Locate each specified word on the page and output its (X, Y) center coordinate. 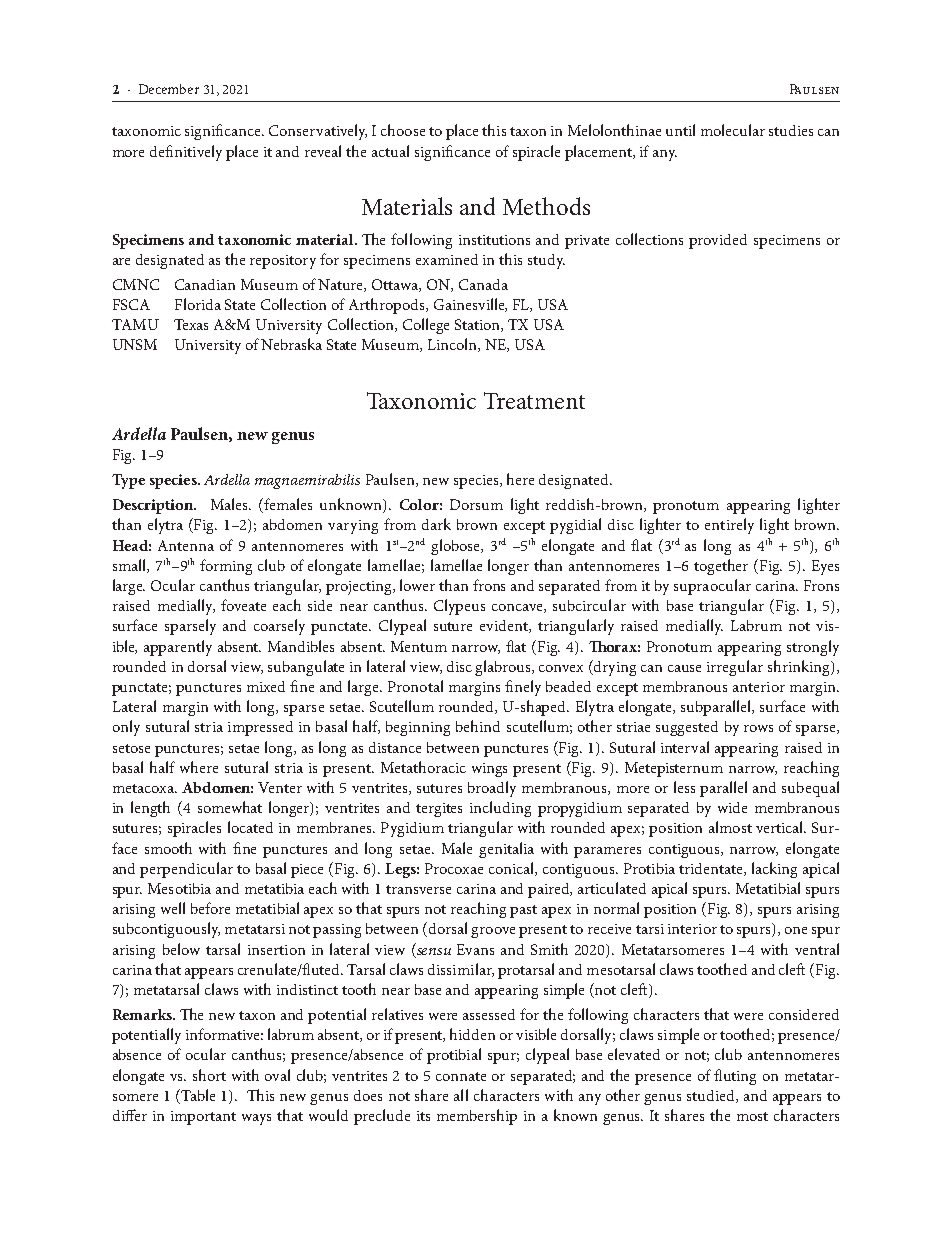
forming (226, 567)
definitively (186, 153)
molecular (733, 130)
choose (403, 130)
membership (477, 1117)
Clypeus (459, 607)
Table (198, 1095)
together (721, 567)
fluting (735, 1077)
